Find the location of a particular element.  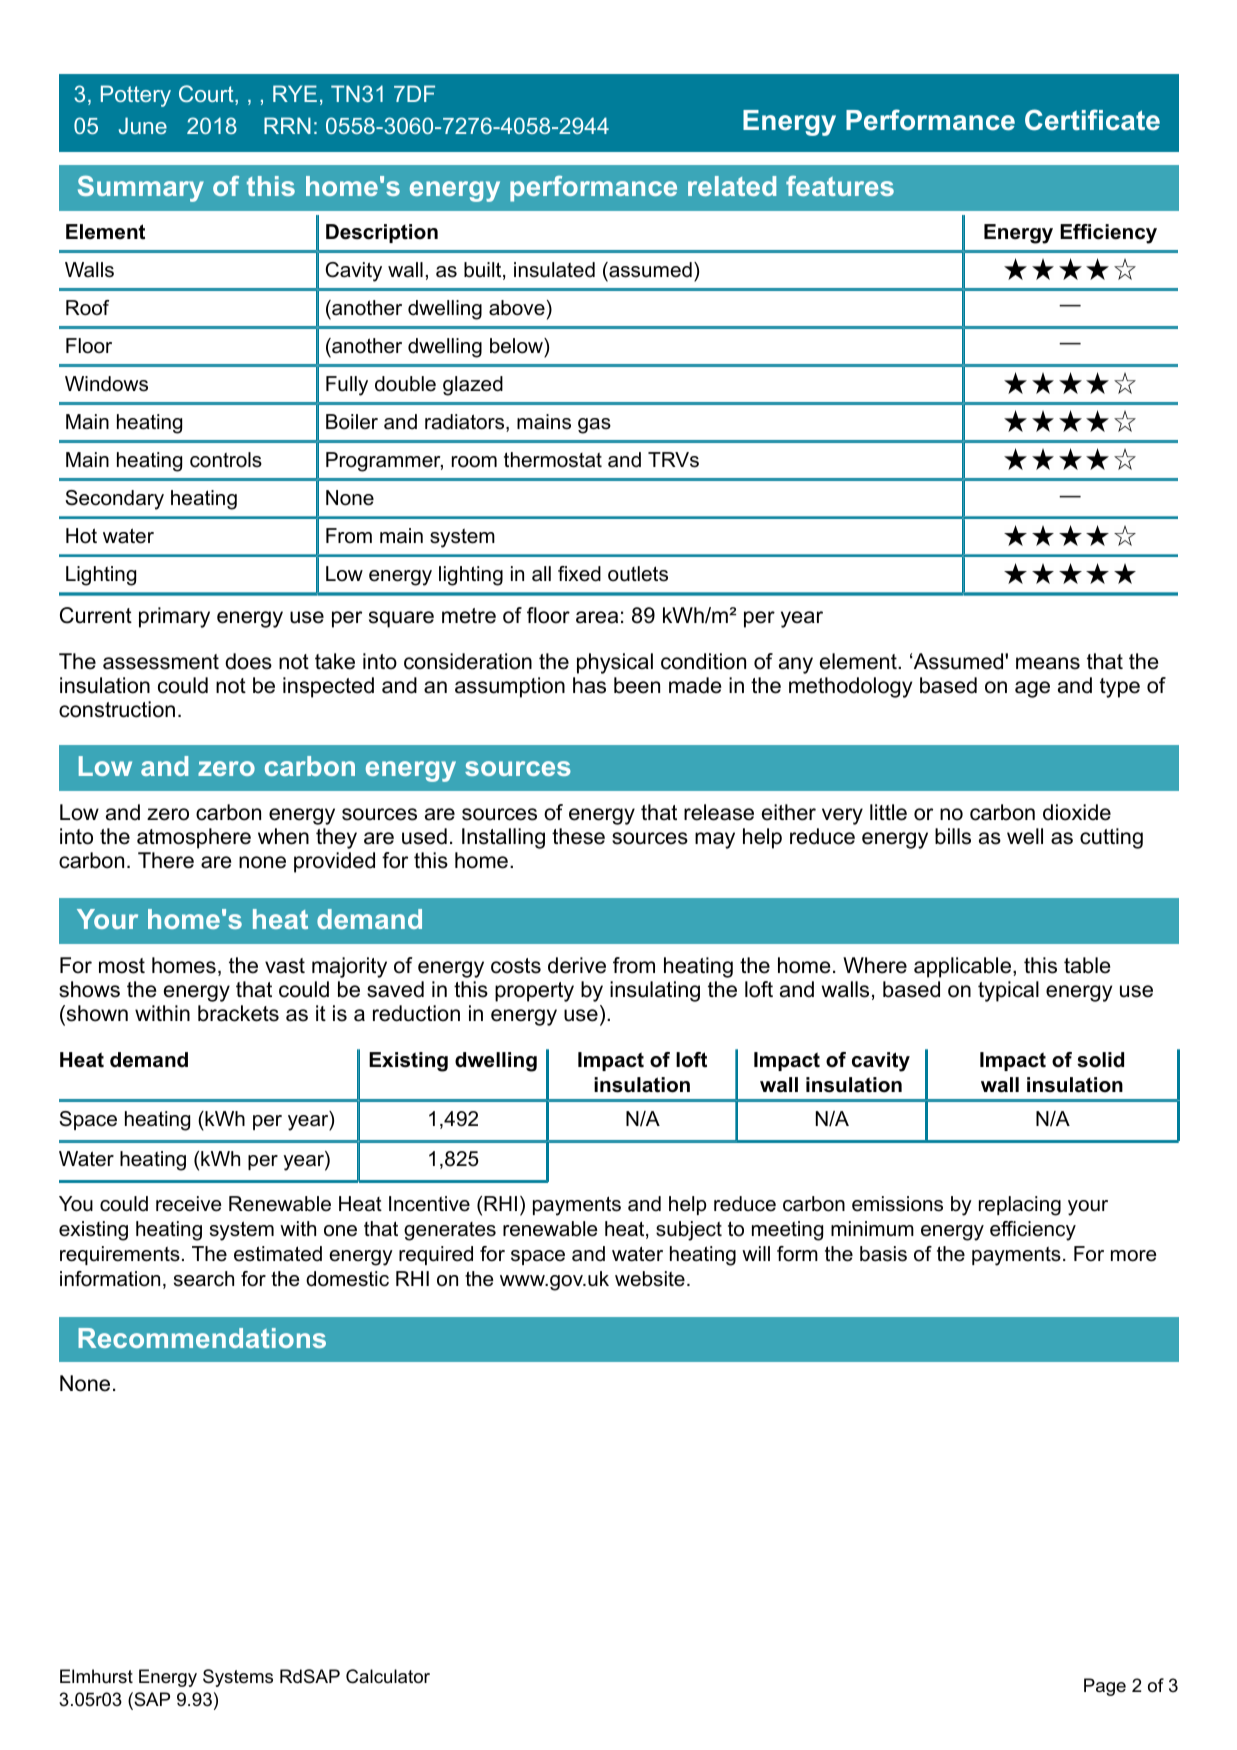

related is located at coordinates (732, 186).
